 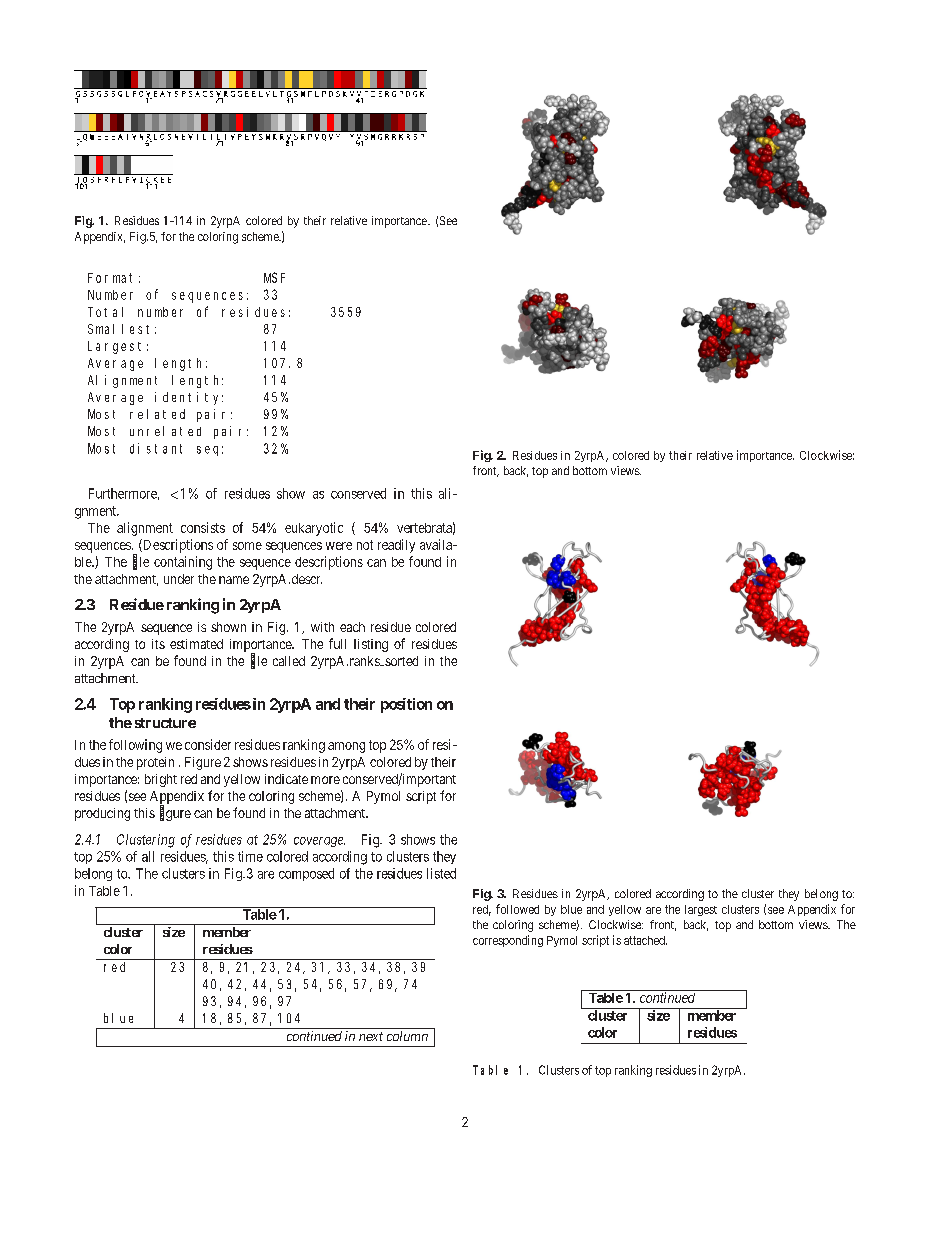 What do you see at coordinates (396, 546) in the screenshot?
I see `readily` at bounding box center [396, 546].
